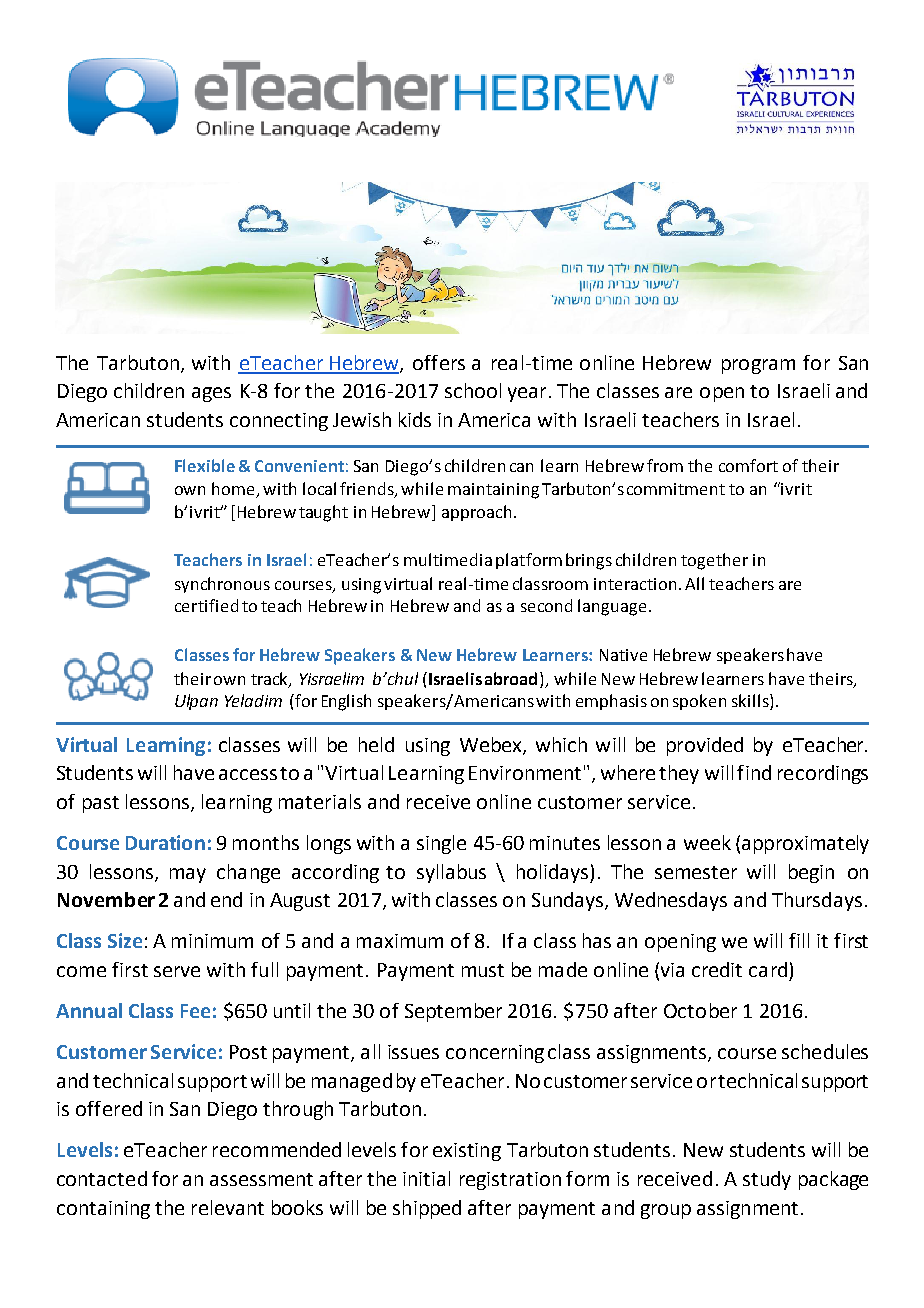 This screenshot has width=924, height=1308. Describe the element at coordinates (211, 394) in the screenshot. I see `ages` at that location.
